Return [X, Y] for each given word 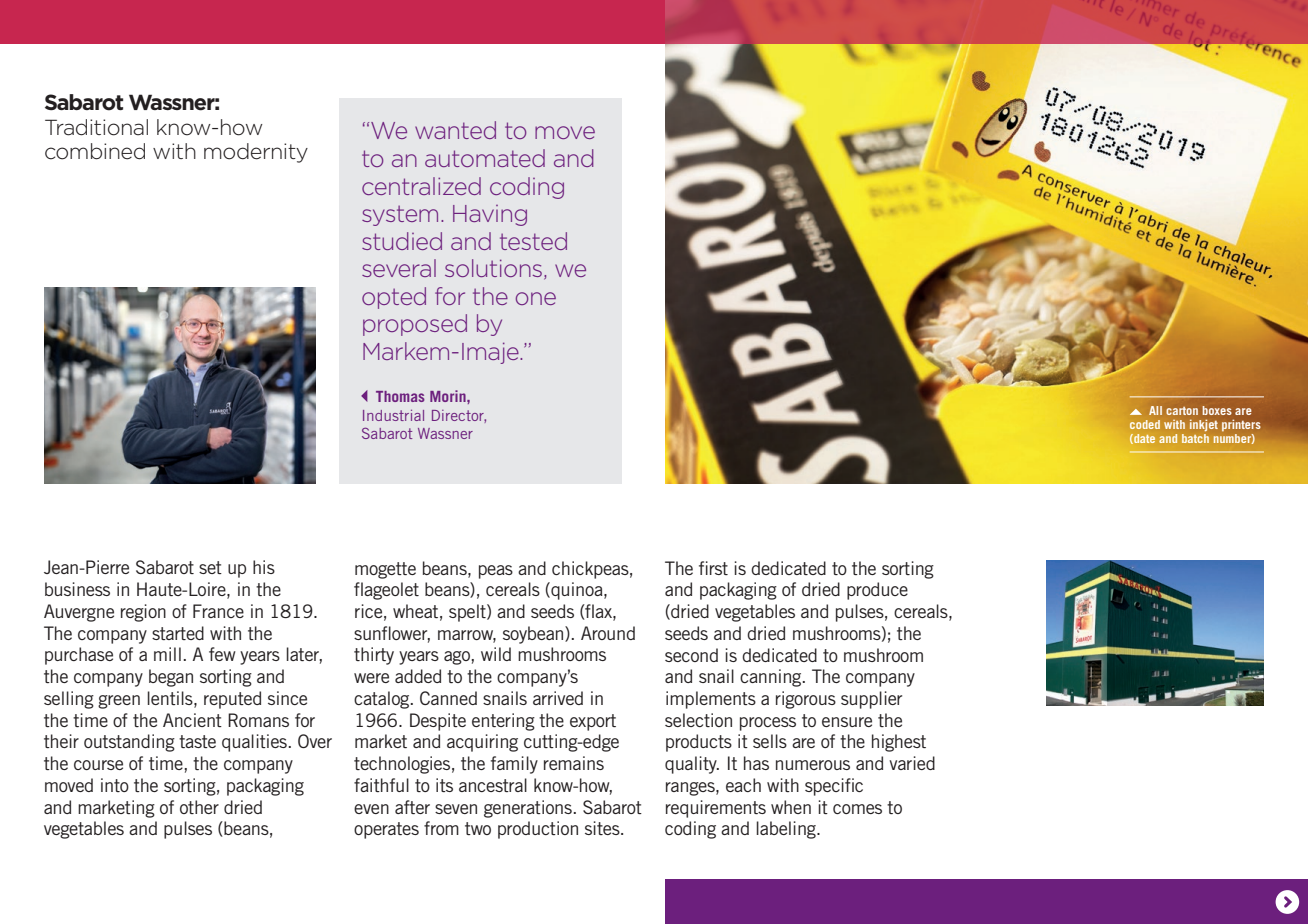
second [691, 655]
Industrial [393, 415]
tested [533, 241]
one [536, 298]
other [199, 807]
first [713, 568]
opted [394, 298]
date [1143, 439]
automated [485, 158]
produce [877, 591]
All [1155, 410]
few [222, 654]
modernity [256, 153]
